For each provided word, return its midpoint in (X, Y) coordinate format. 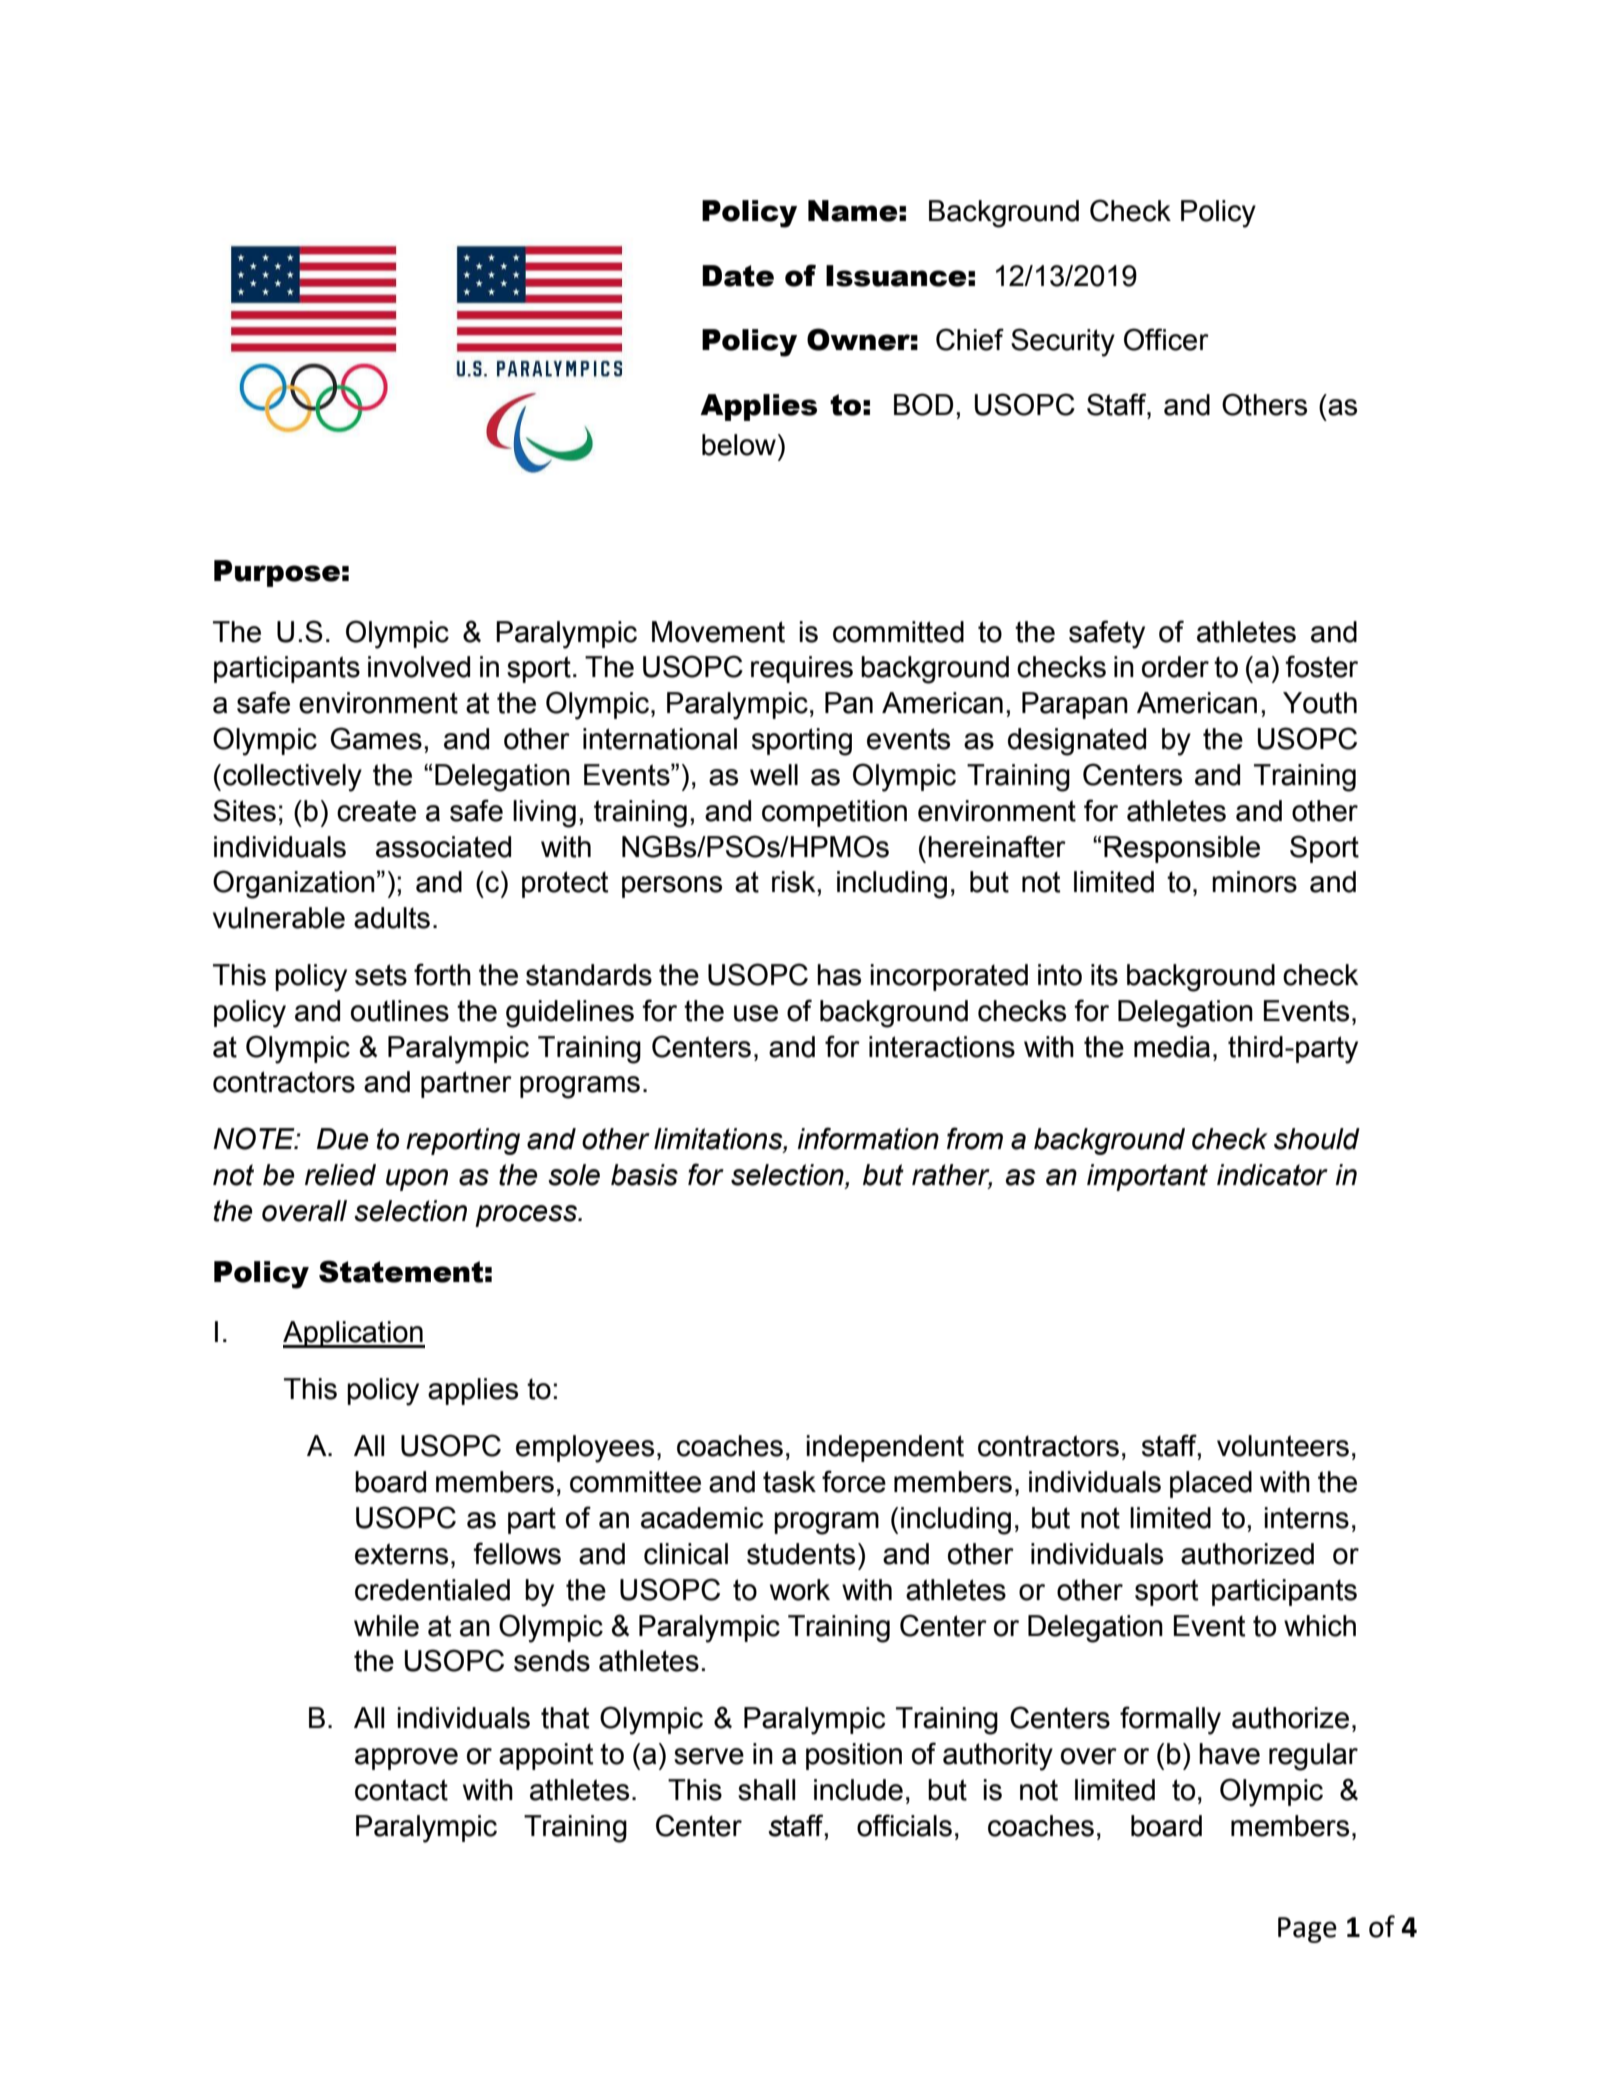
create (376, 811)
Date (738, 276)
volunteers (1283, 1446)
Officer (1166, 339)
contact (401, 1790)
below (739, 445)
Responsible (1182, 849)
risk (795, 882)
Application (354, 1334)
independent (885, 1448)
